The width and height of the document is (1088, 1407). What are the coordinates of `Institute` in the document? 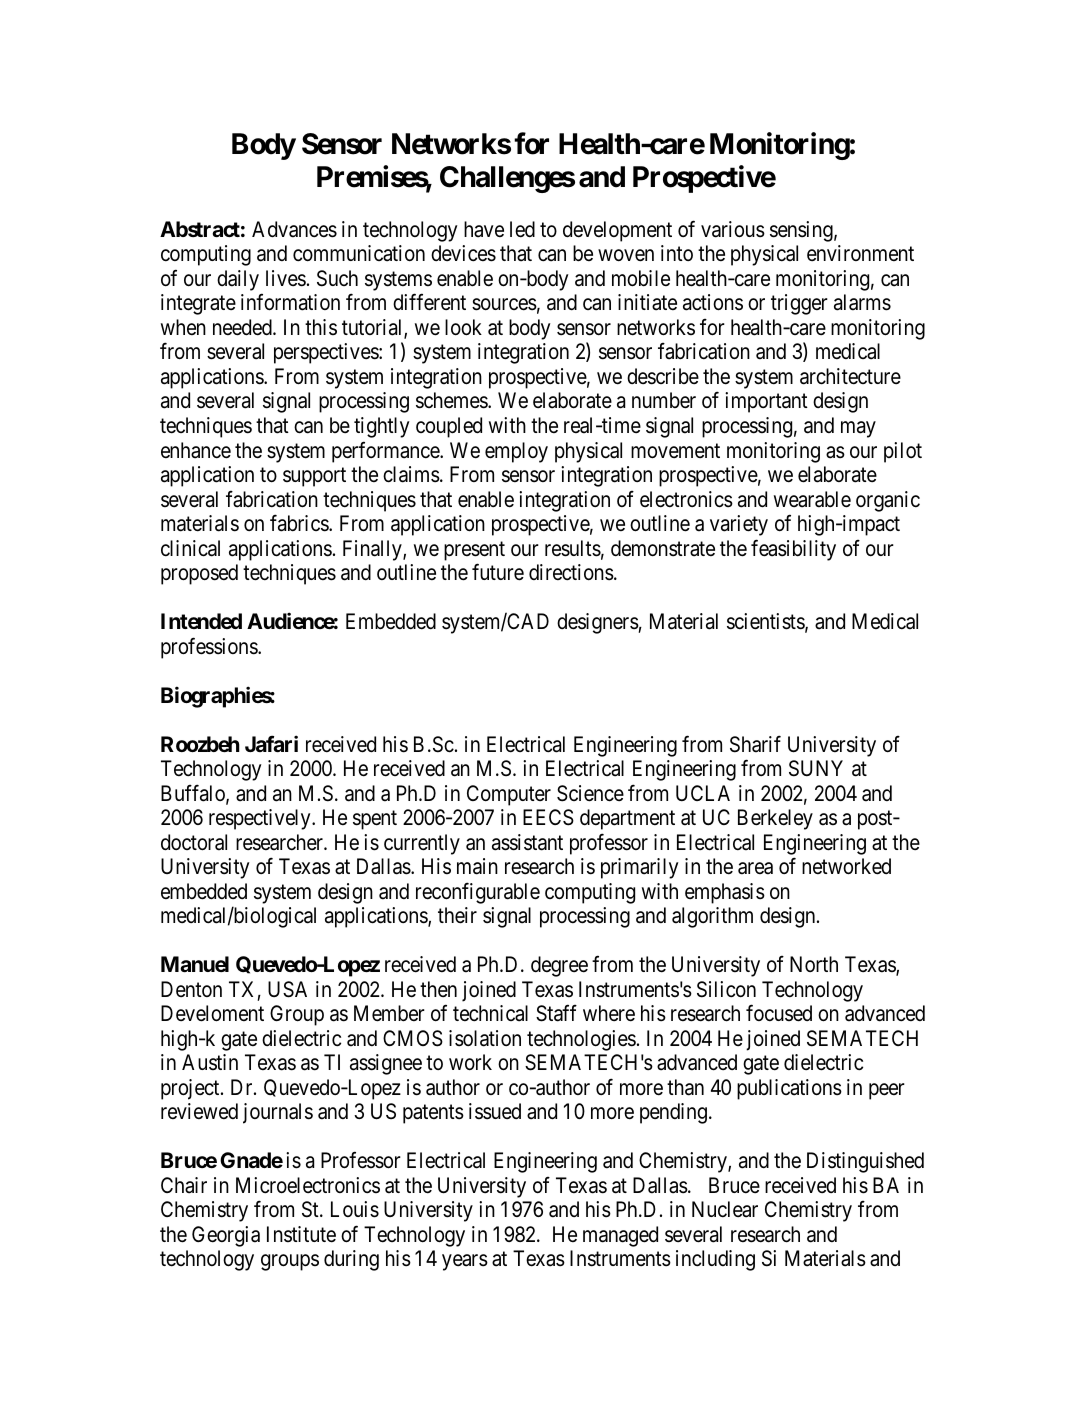 It's located at (301, 1234).
